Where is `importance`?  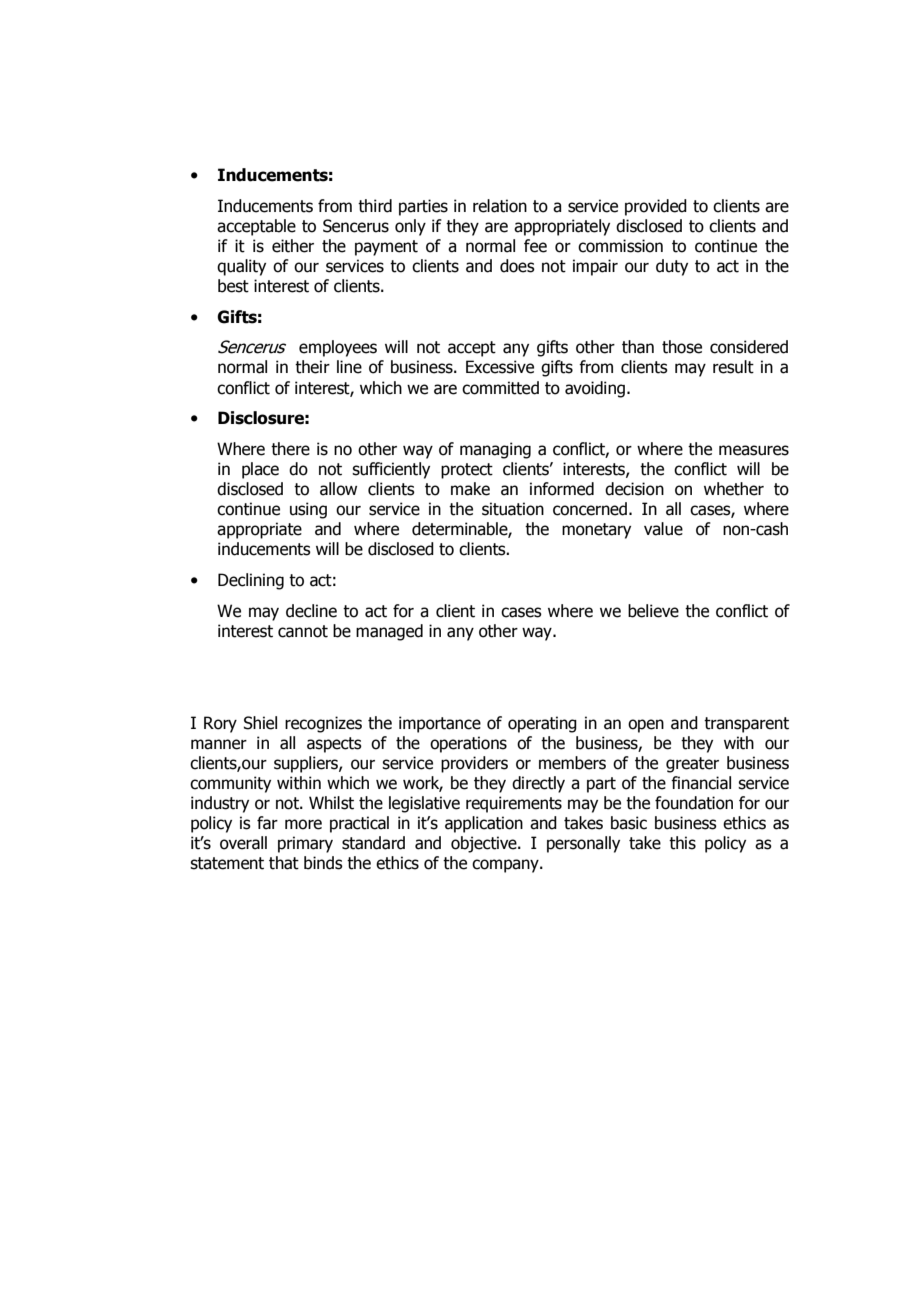 importance is located at coordinates (440, 724).
